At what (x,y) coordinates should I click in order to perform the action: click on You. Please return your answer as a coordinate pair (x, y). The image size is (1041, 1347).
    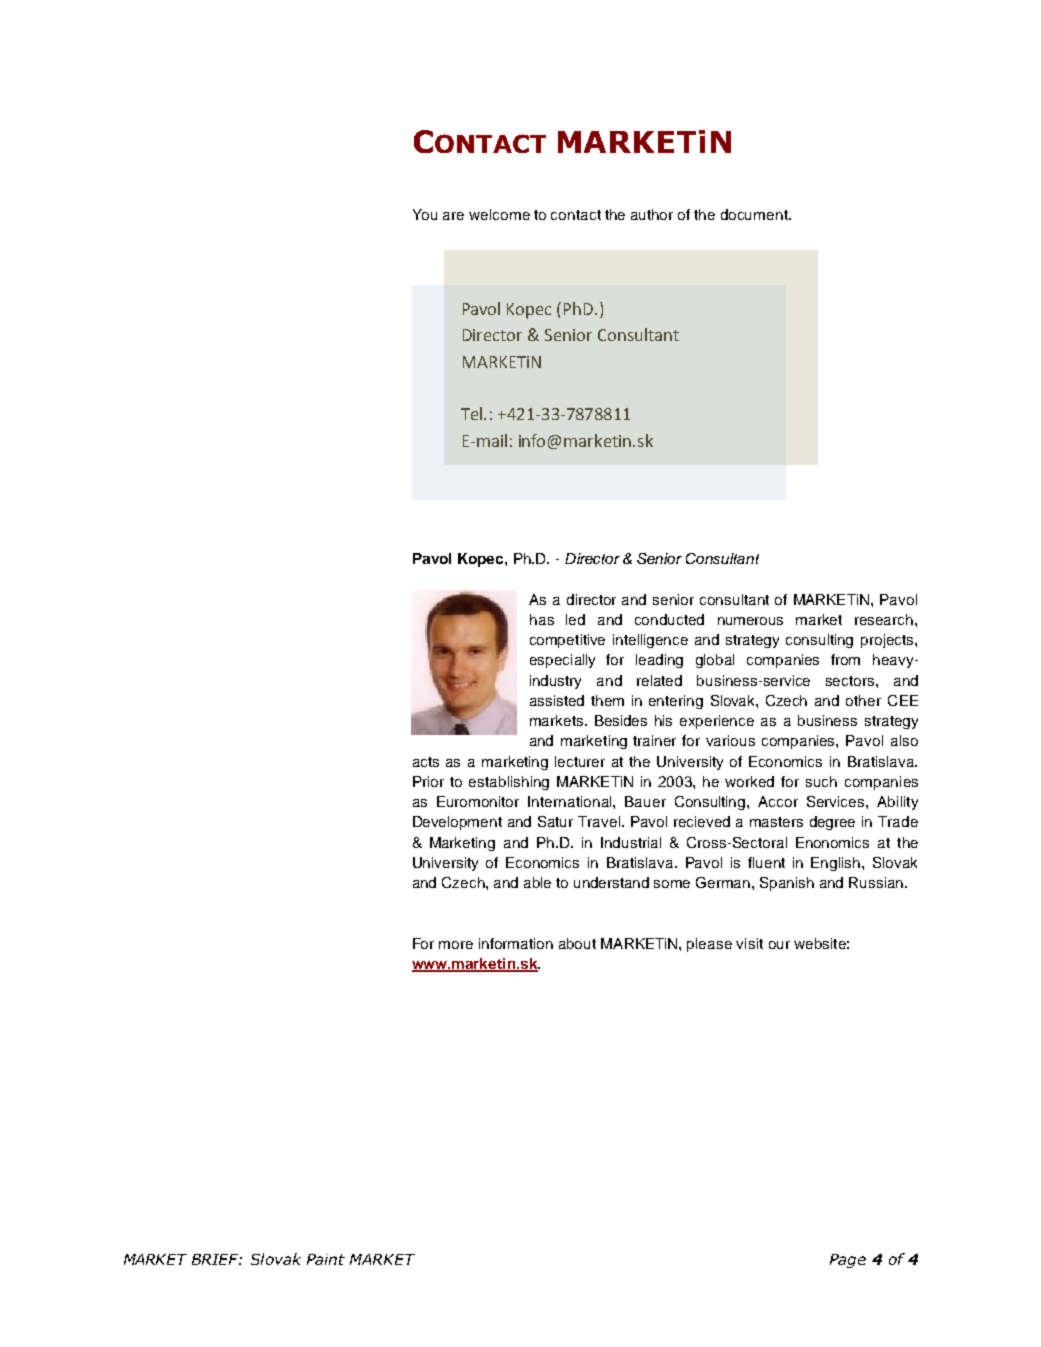
    Looking at the image, I should click on (425, 214).
